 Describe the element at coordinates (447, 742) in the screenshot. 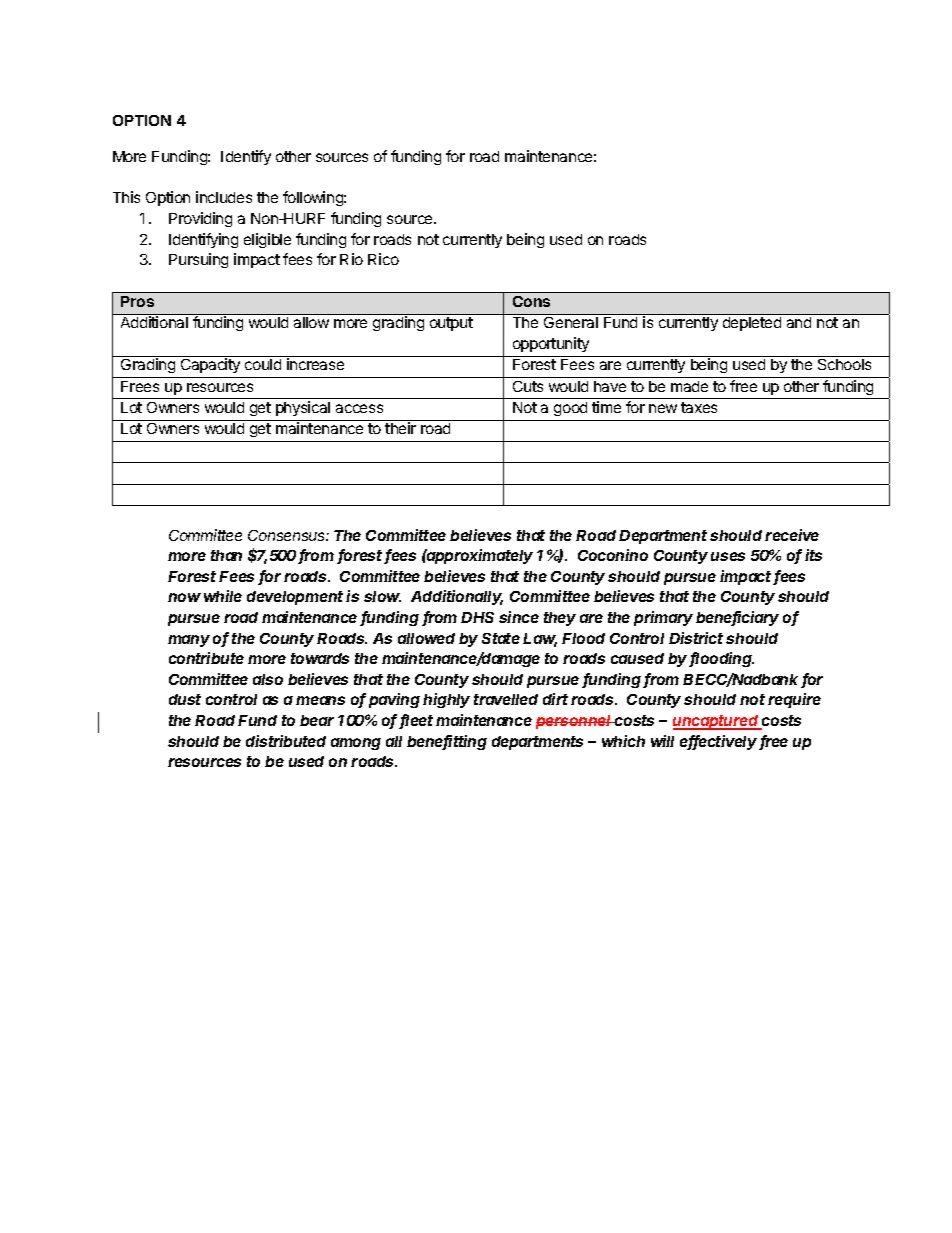

I see `benefitting` at that location.
